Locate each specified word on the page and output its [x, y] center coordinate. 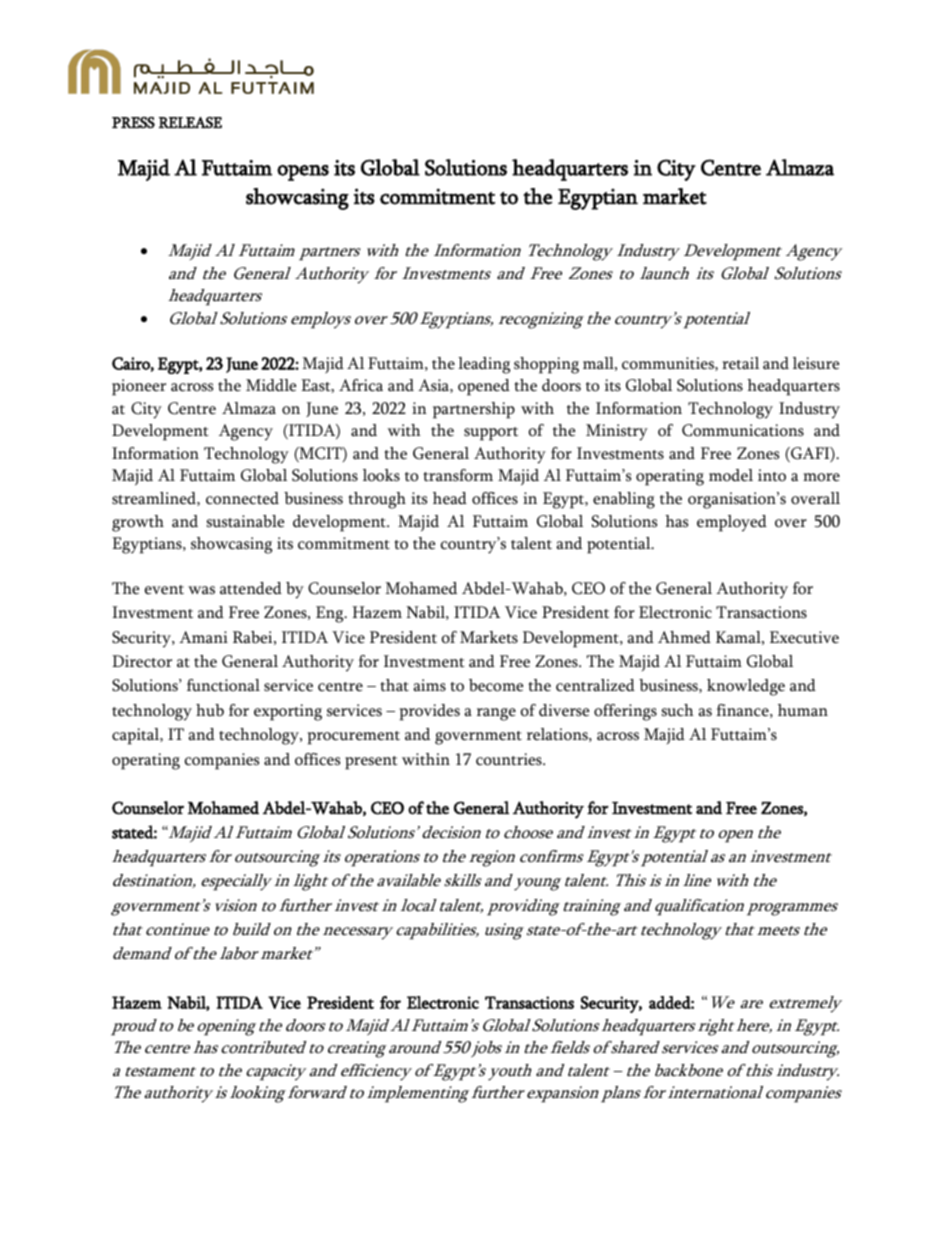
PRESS [133, 122]
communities [669, 364]
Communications [743, 430]
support [491, 434]
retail [740, 363]
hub [210, 710]
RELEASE [190, 122]
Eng [331, 614]
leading [484, 365]
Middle [271, 385]
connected [242, 498]
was [201, 590]
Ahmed [684, 637]
